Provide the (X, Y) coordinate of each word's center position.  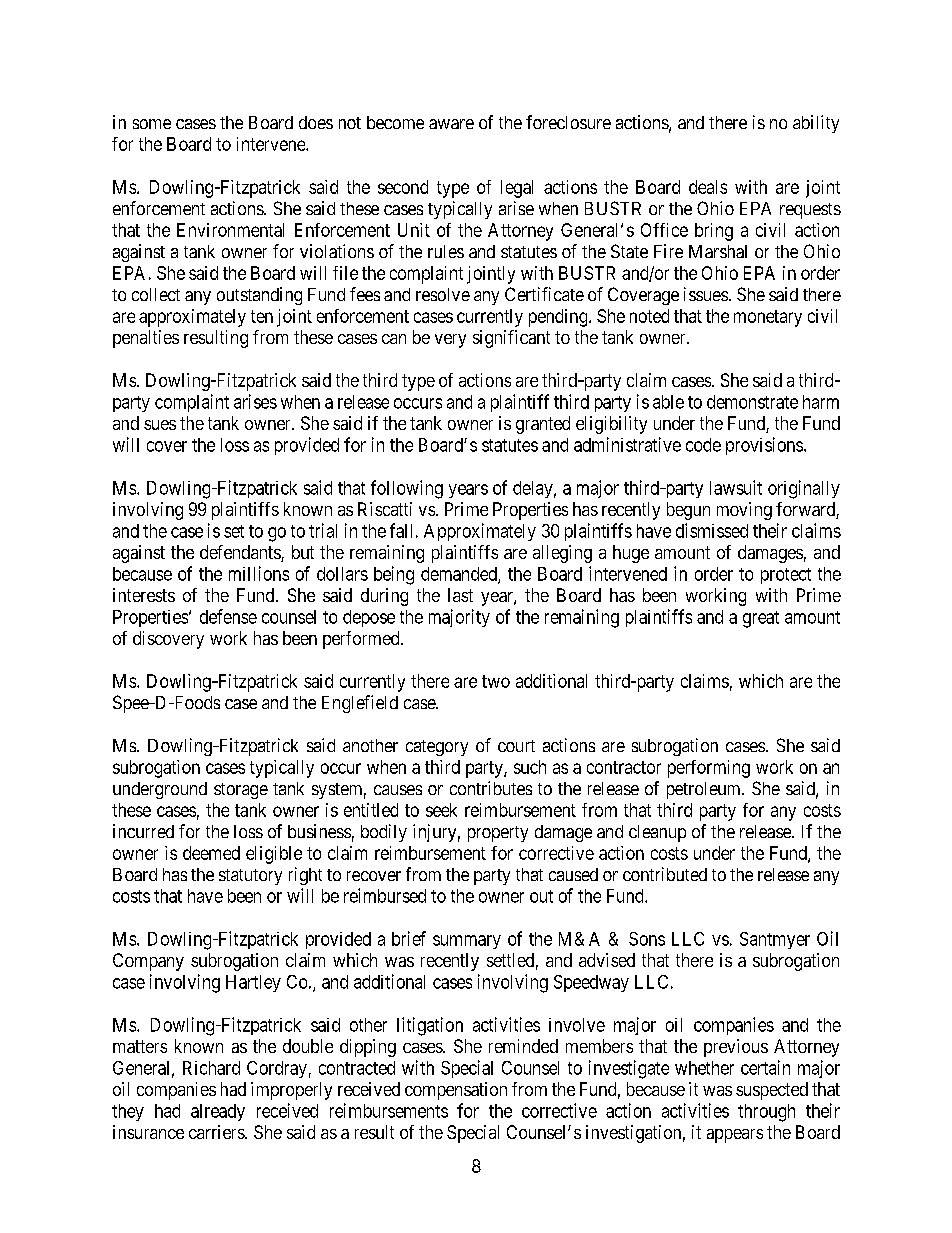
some (152, 124)
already (218, 1112)
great (761, 619)
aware (451, 124)
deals (708, 187)
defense (228, 616)
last (460, 595)
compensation (456, 1091)
